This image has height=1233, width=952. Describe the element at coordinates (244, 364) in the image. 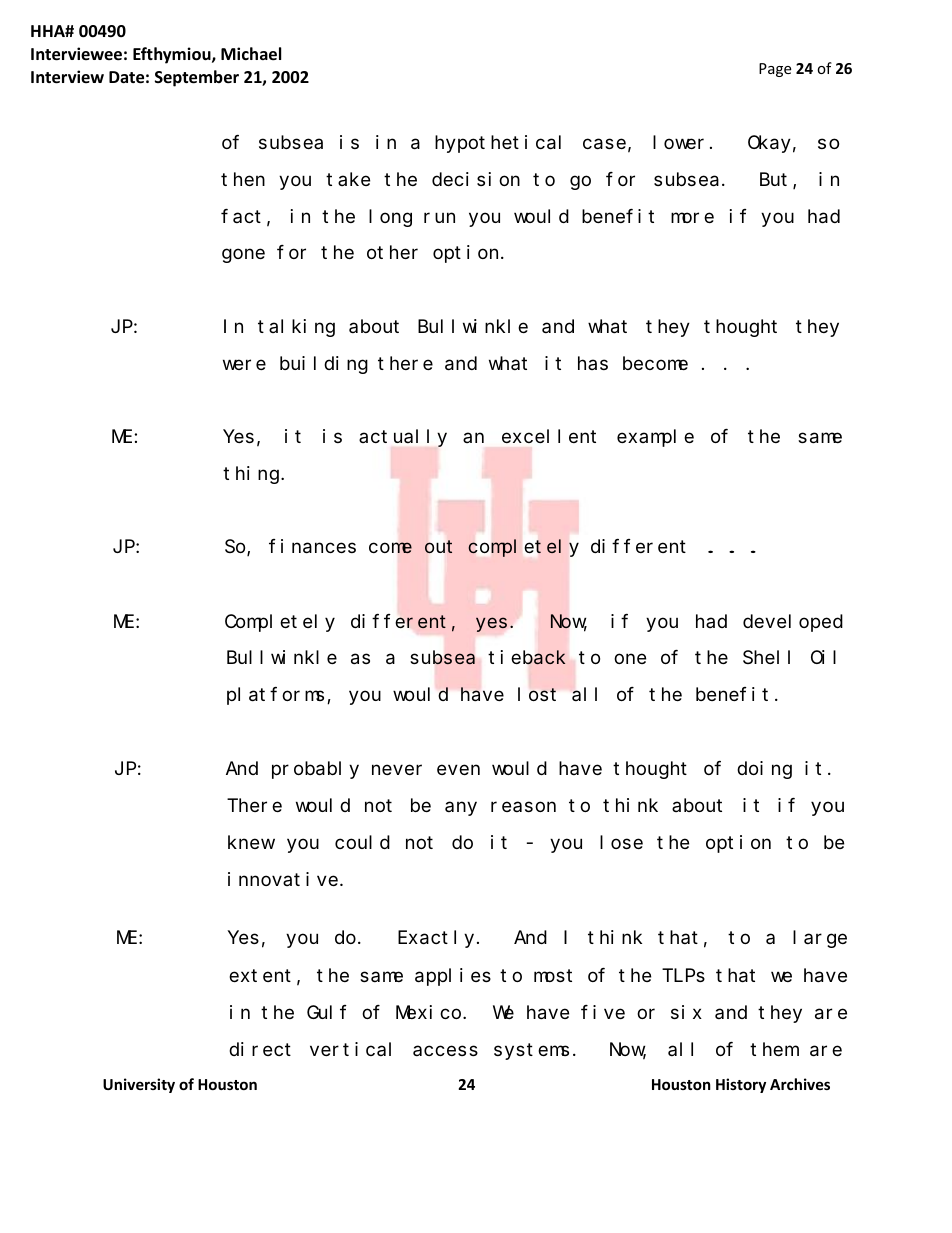

I see `were` at that location.
